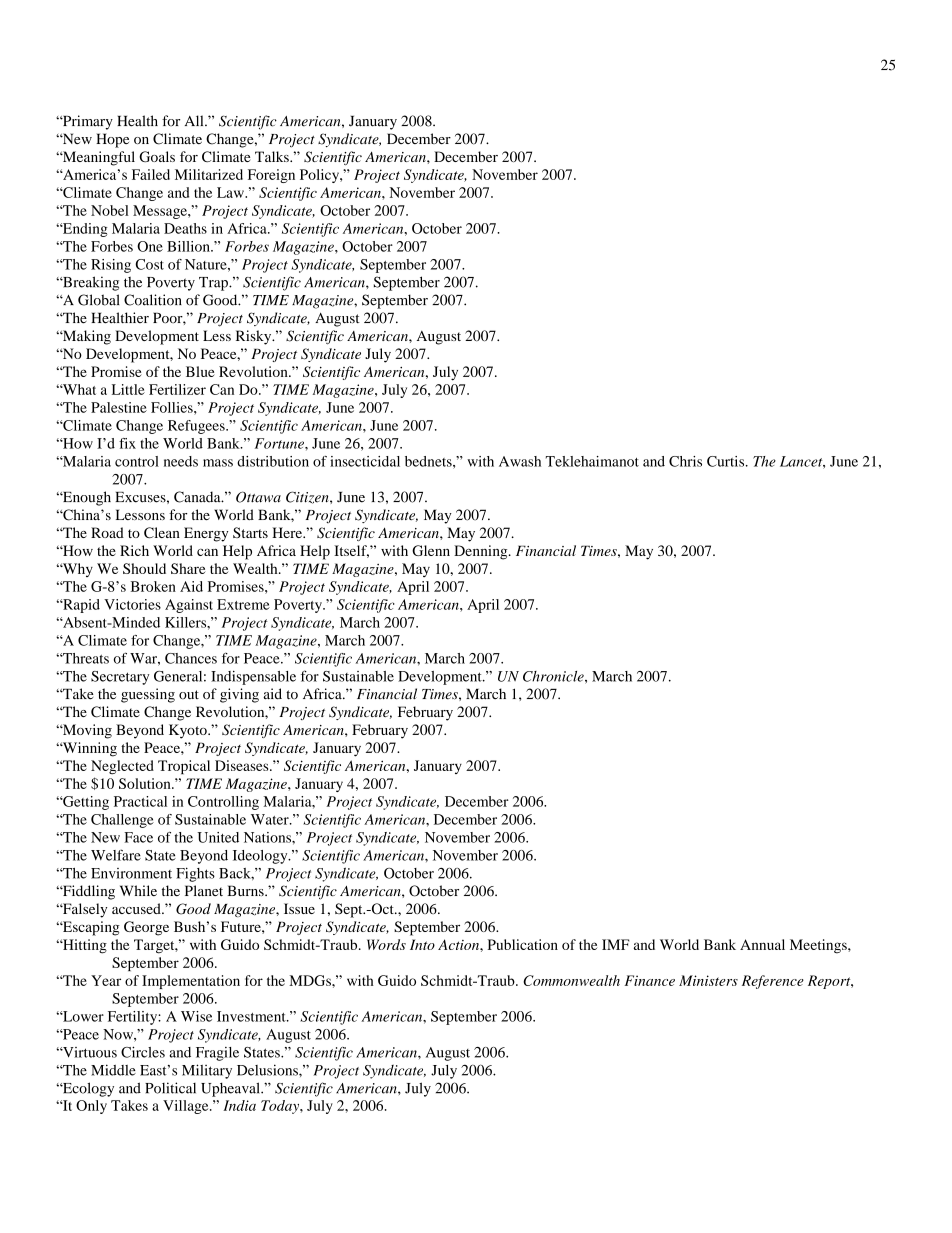 Image resolution: width=952 pixels, height=1233 pixels. What do you see at coordinates (685, 461) in the page?
I see `Chris` at bounding box center [685, 461].
